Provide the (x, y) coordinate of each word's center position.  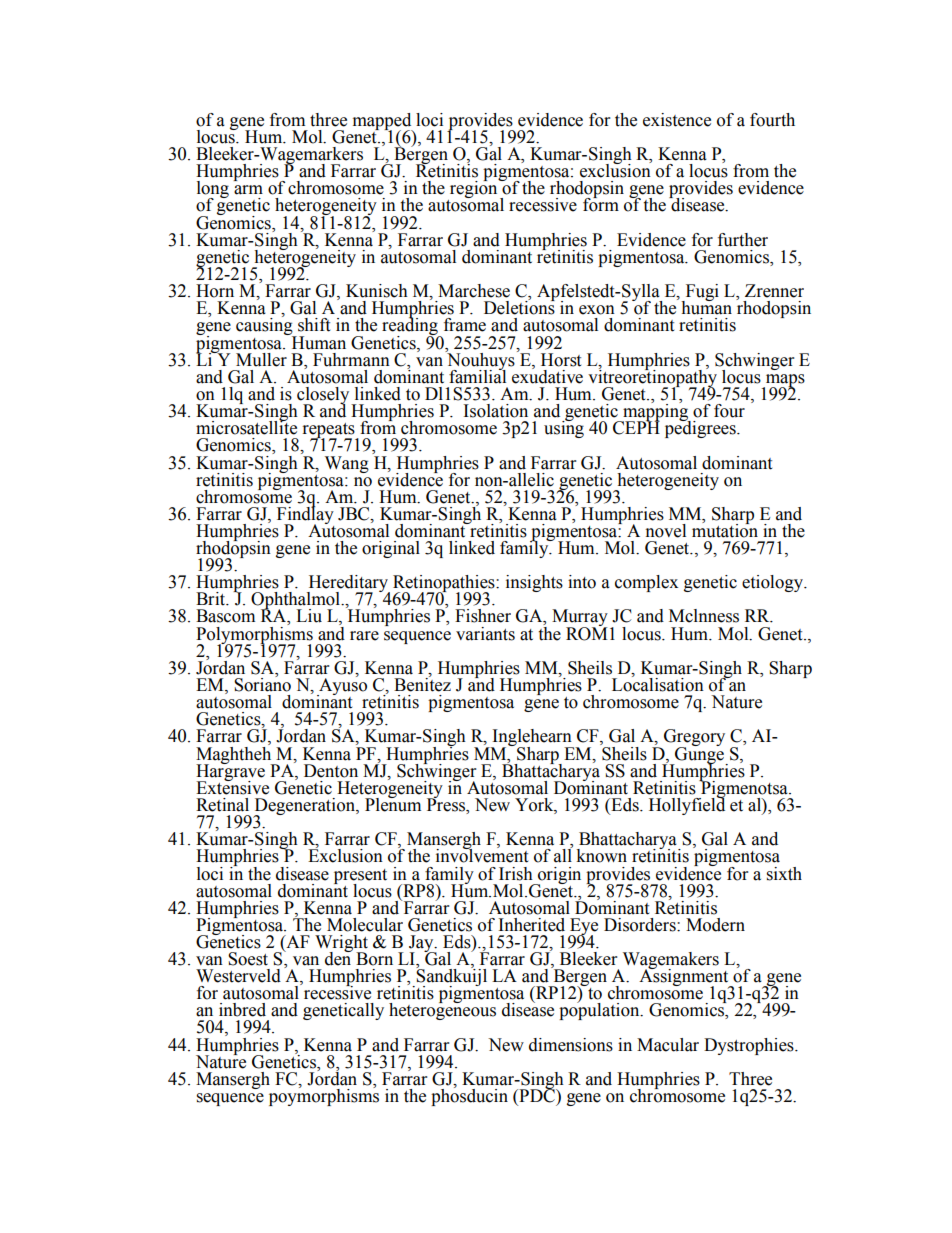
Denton (331, 771)
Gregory (693, 739)
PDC (537, 1096)
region (474, 190)
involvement (482, 855)
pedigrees (701, 428)
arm (248, 190)
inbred (242, 1010)
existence (677, 120)
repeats (330, 432)
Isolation (496, 411)
